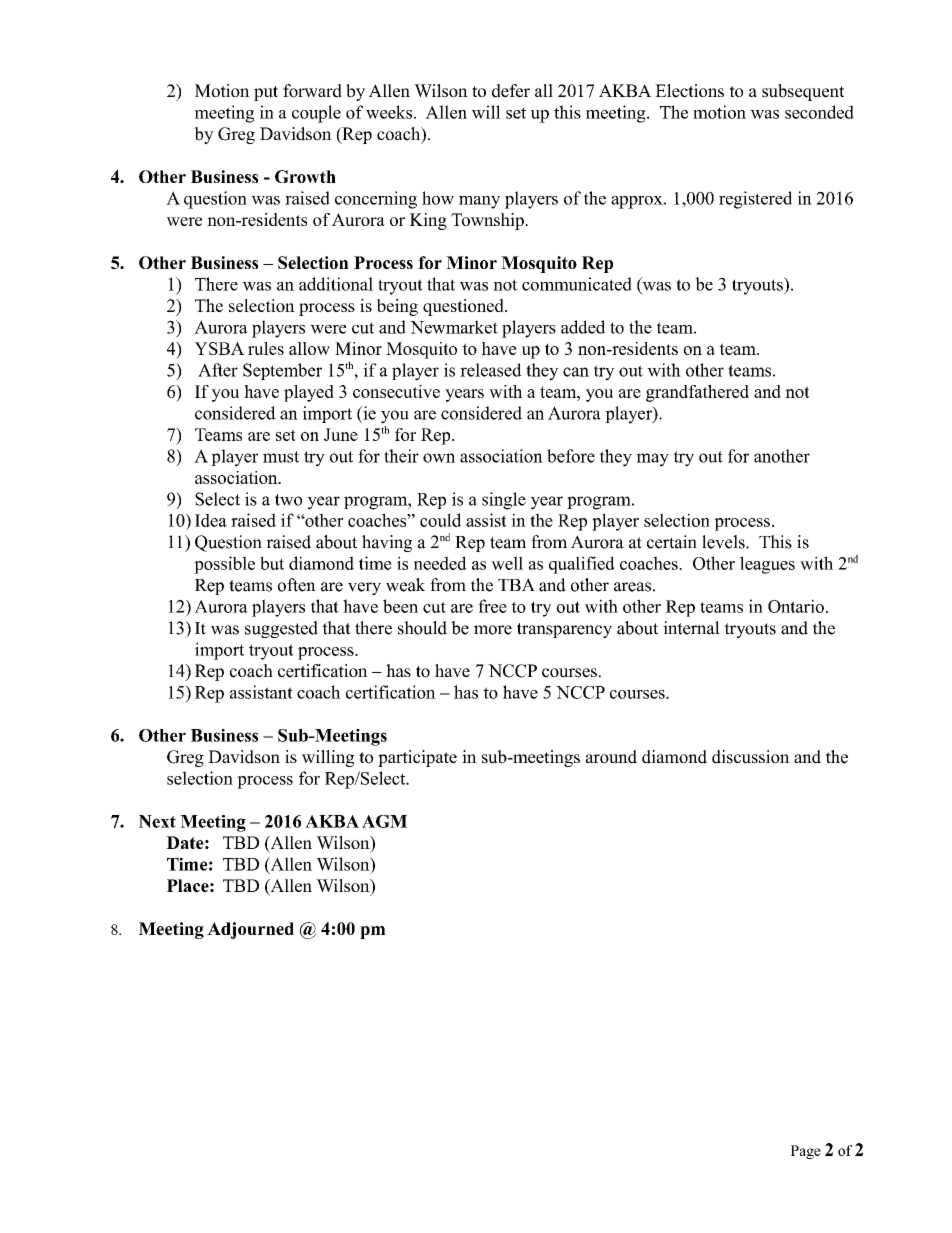 The image size is (952, 1233). I want to click on AGM, so click(384, 821).
